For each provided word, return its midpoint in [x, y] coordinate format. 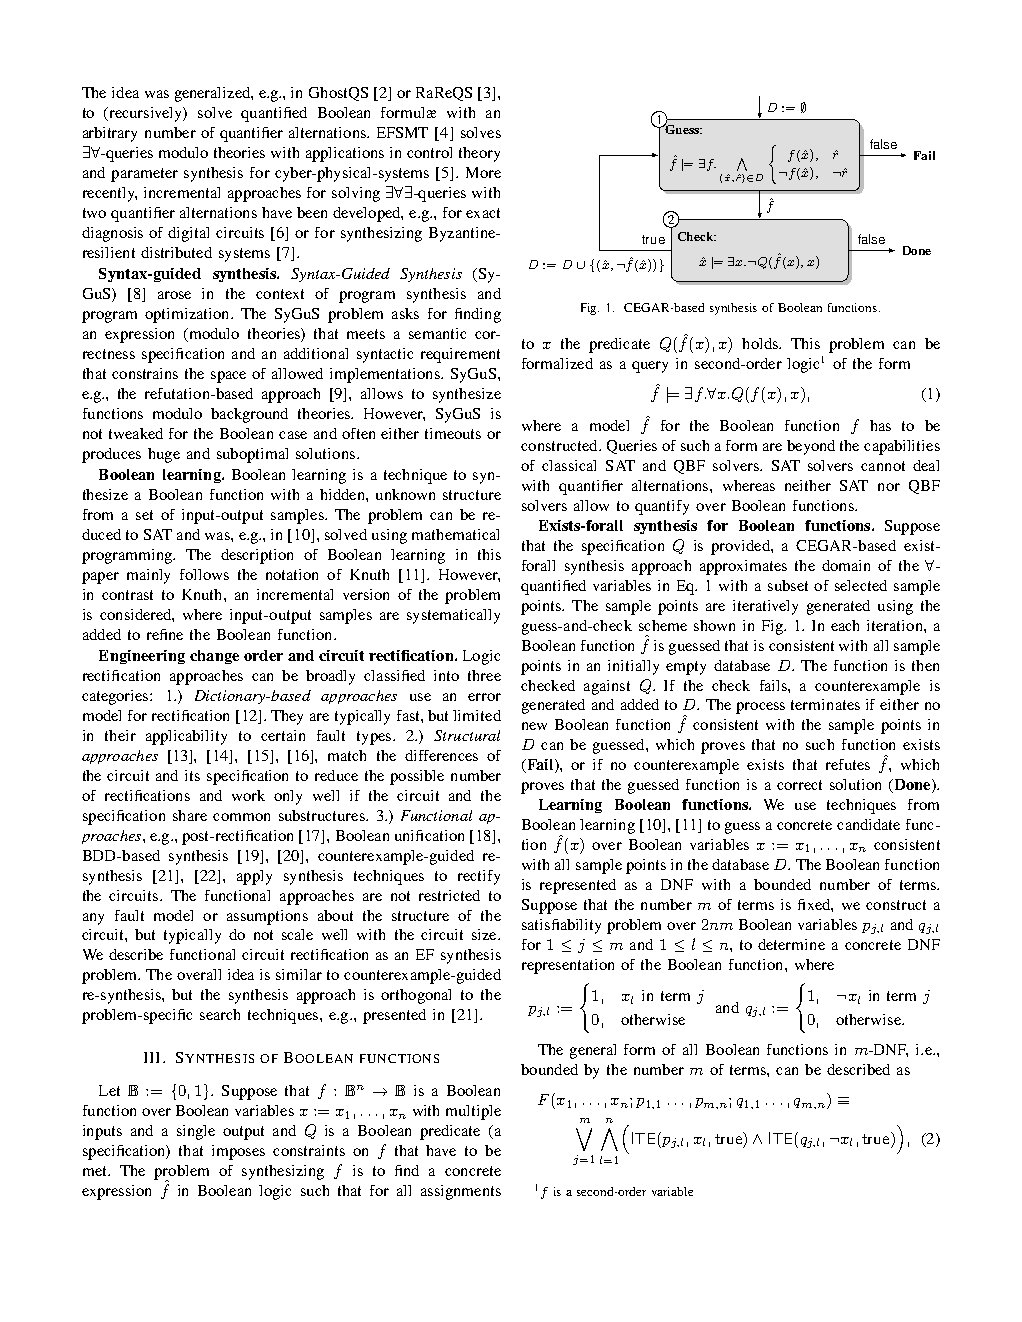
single [196, 1132]
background [249, 415]
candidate [868, 824]
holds [761, 343]
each [845, 625]
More [483, 172]
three [484, 675]
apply [254, 877]
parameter [144, 175]
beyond [811, 447]
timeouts [453, 433]
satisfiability [561, 926]
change [214, 657]
